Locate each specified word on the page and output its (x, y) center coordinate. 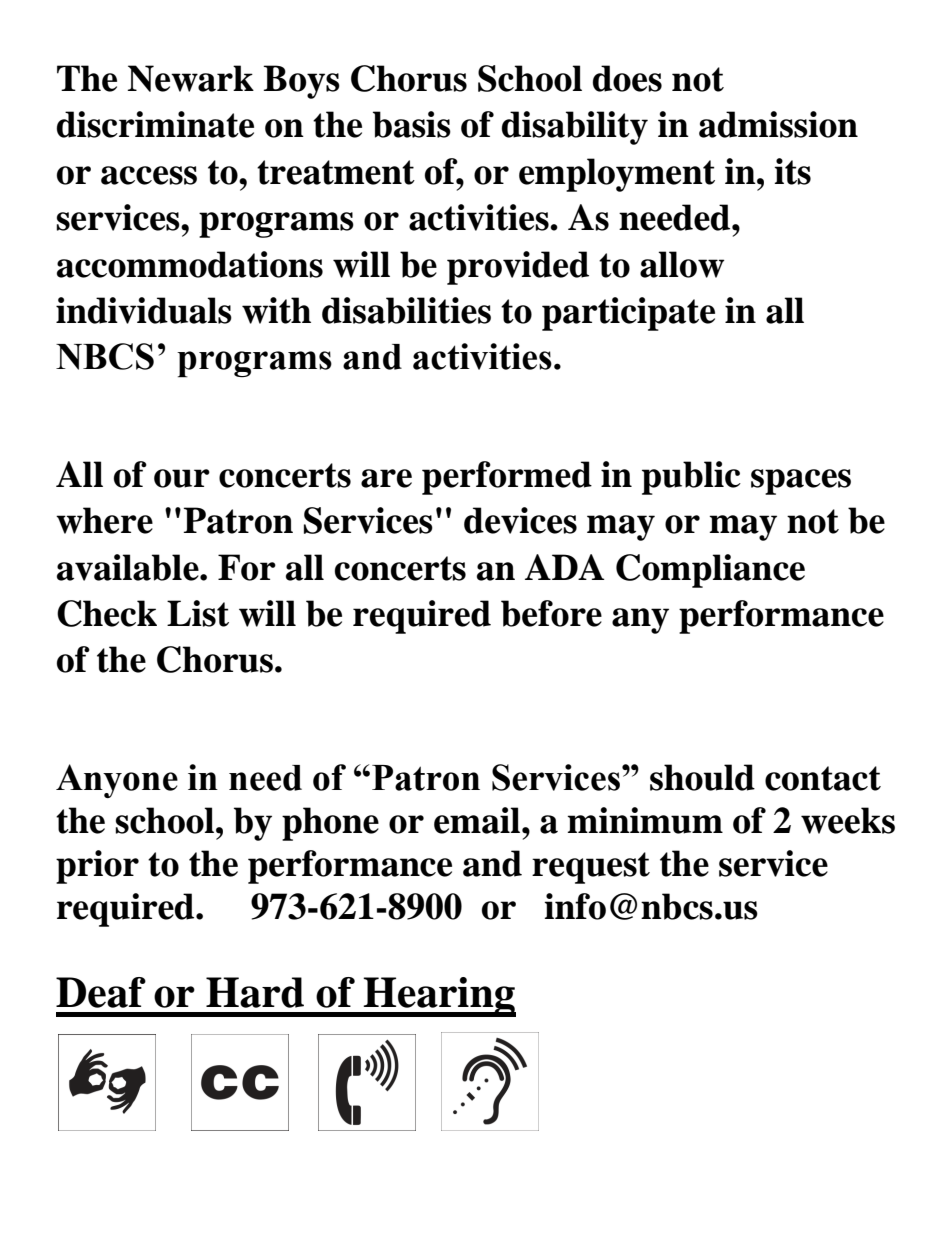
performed (507, 478)
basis (412, 124)
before (551, 613)
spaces (801, 482)
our (182, 478)
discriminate (155, 124)
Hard (255, 992)
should (702, 777)
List (198, 613)
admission (778, 124)
